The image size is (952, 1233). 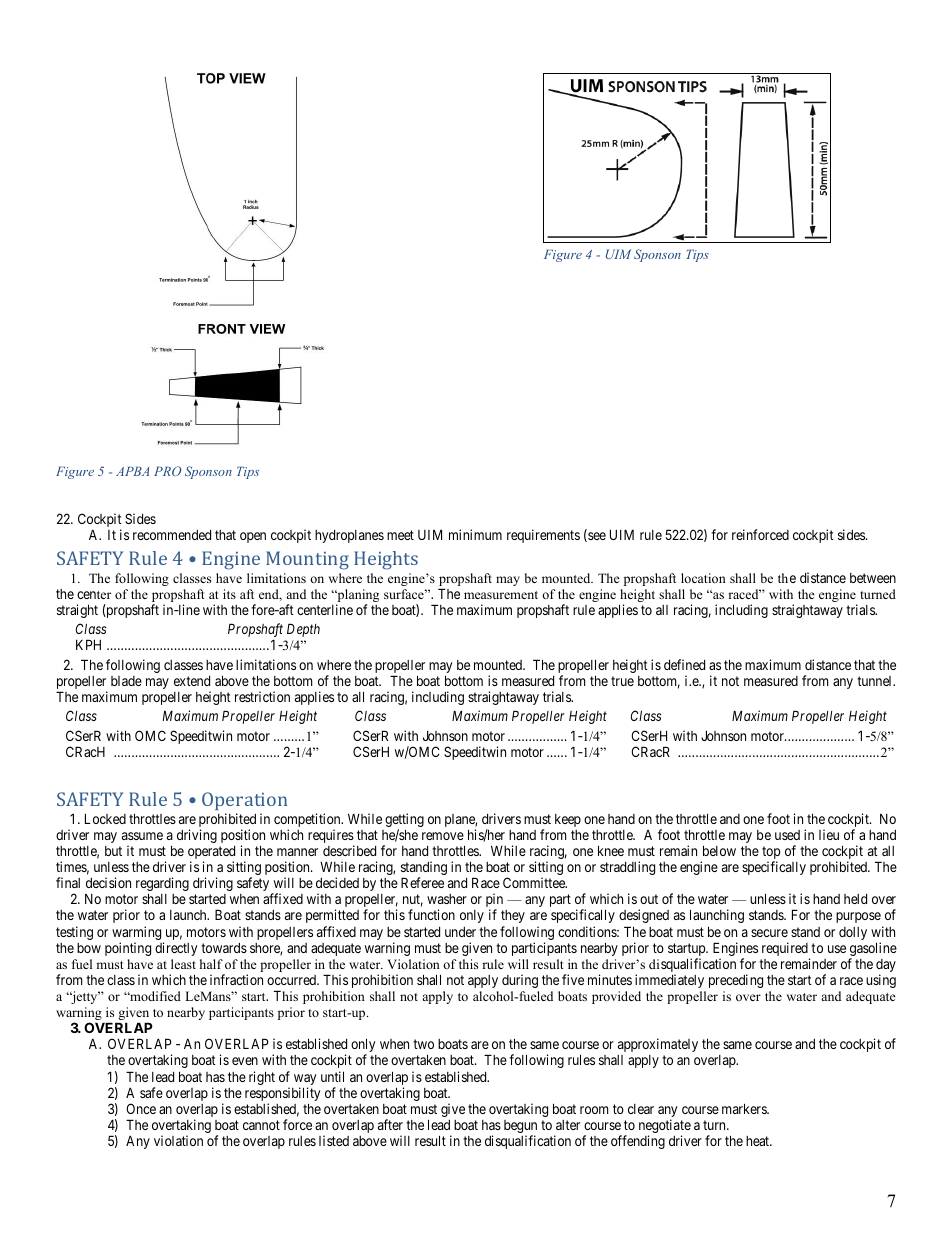 What do you see at coordinates (736, 981) in the document?
I see `preceding` at bounding box center [736, 981].
